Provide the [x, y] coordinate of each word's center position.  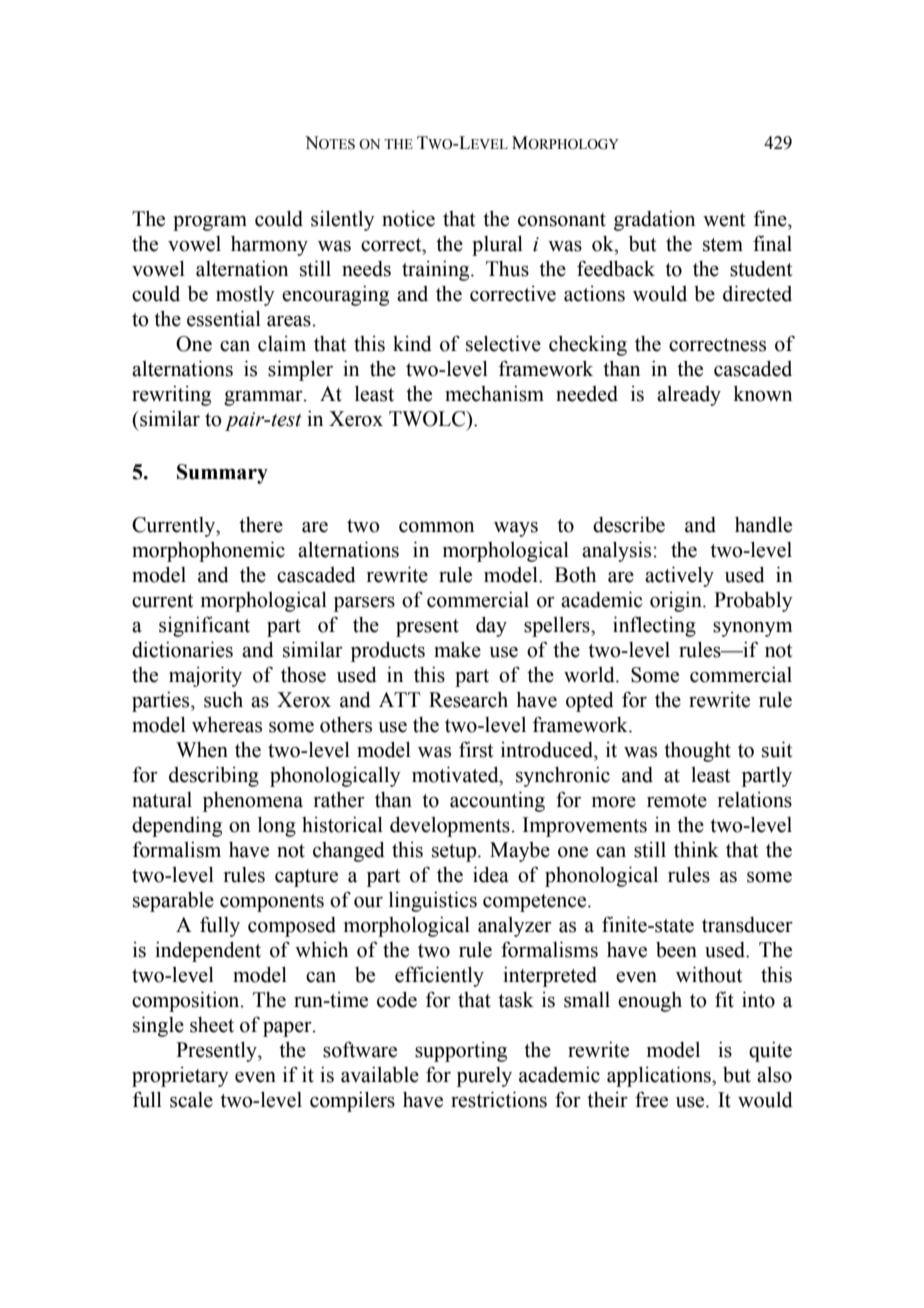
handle [763, 524]
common [436, 527]
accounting [497, 801]
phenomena [253, 802]
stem [723, 245]
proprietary [180, 1077]
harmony [269, 246]
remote [677, 801]
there [261, 525]
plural [497, 245]
